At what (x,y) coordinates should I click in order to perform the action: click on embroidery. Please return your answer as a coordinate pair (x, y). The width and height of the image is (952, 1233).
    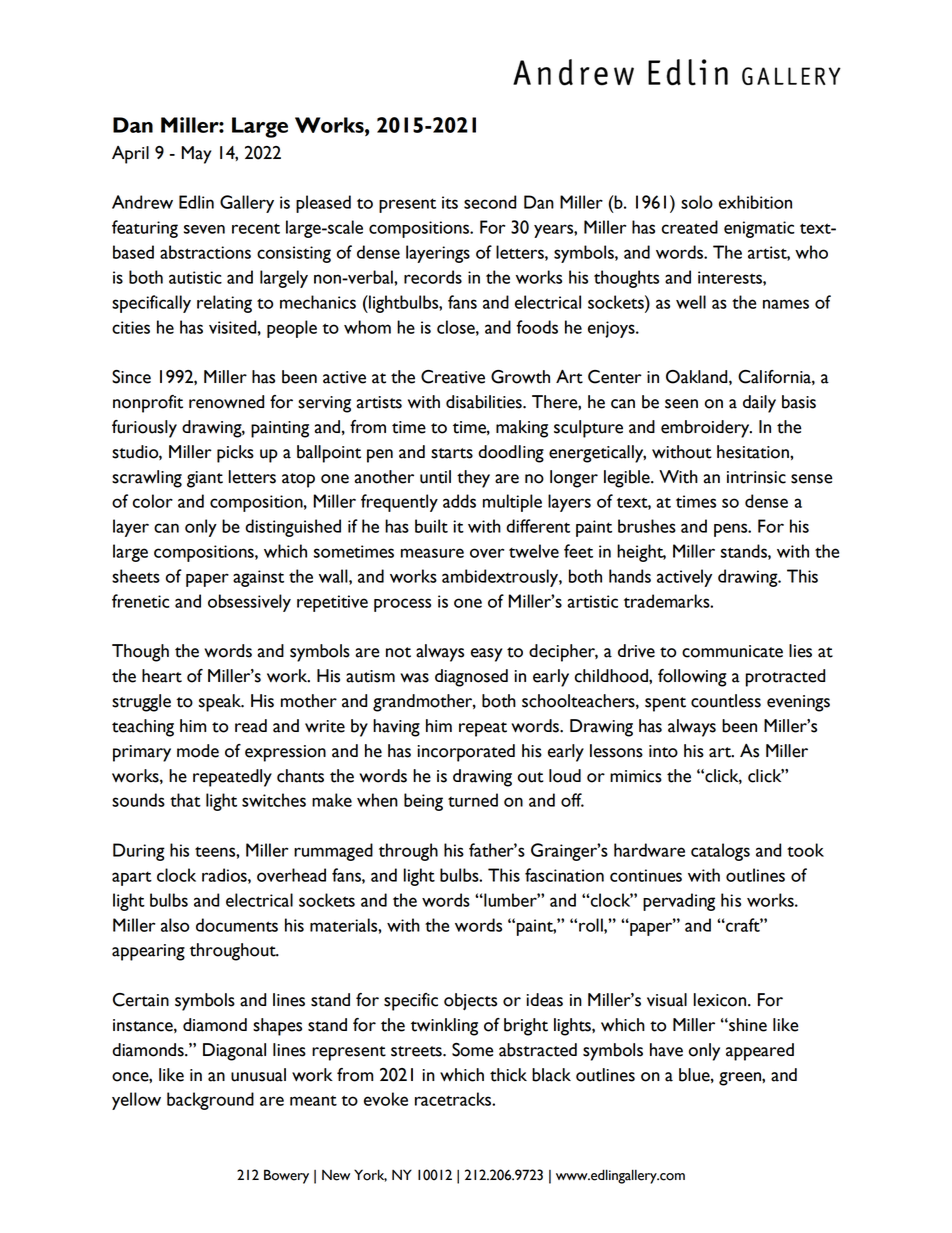
    Looking at the image, I should click on (706, 429).
